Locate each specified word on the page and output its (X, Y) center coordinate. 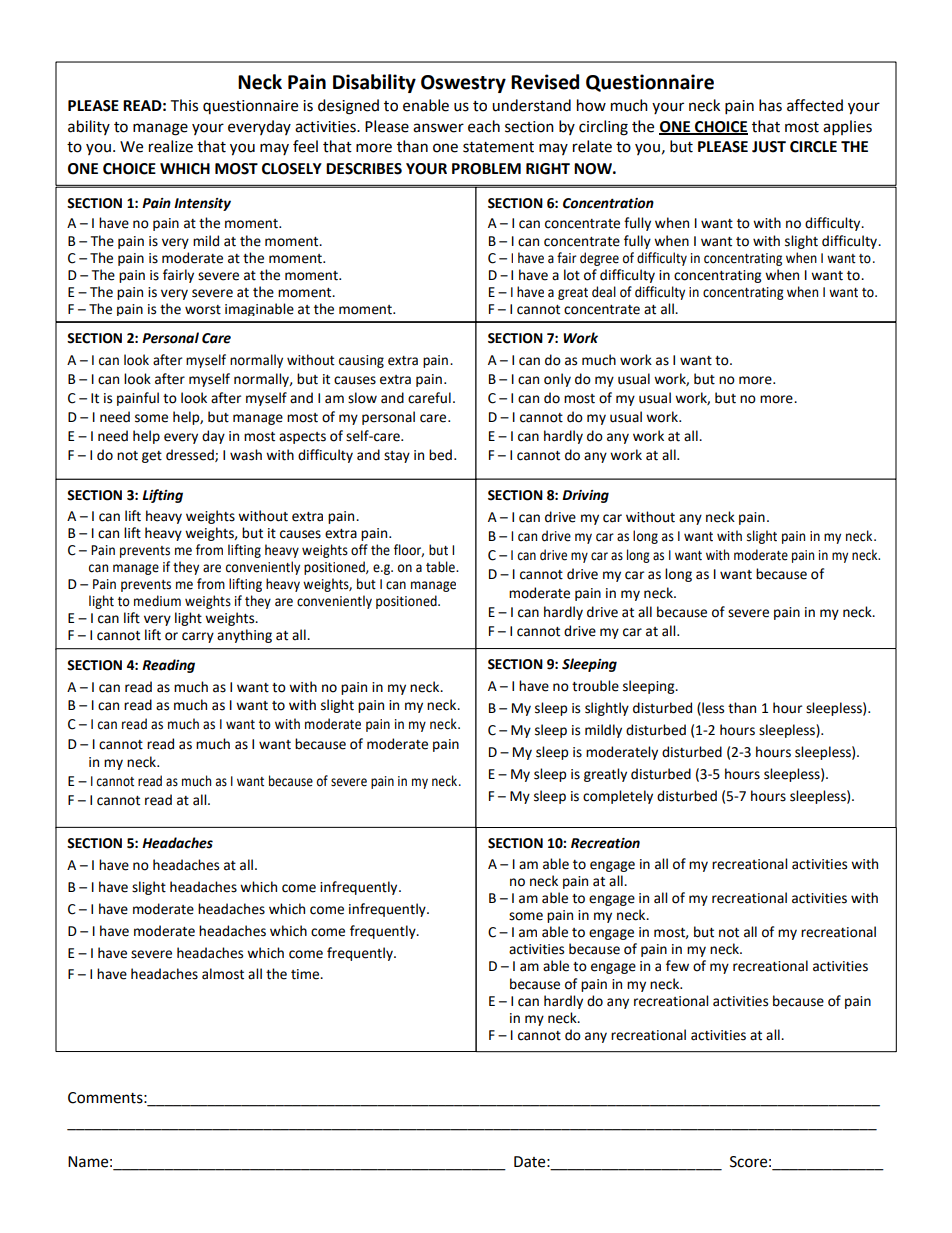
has (770, 105)
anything (244, 636)
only (557, 380)
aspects (302, 438)
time (306, 974)
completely (618, 797)
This (184, 105)
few (677, 966)
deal (604, 292)
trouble (595, 686)
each (484, 126)
